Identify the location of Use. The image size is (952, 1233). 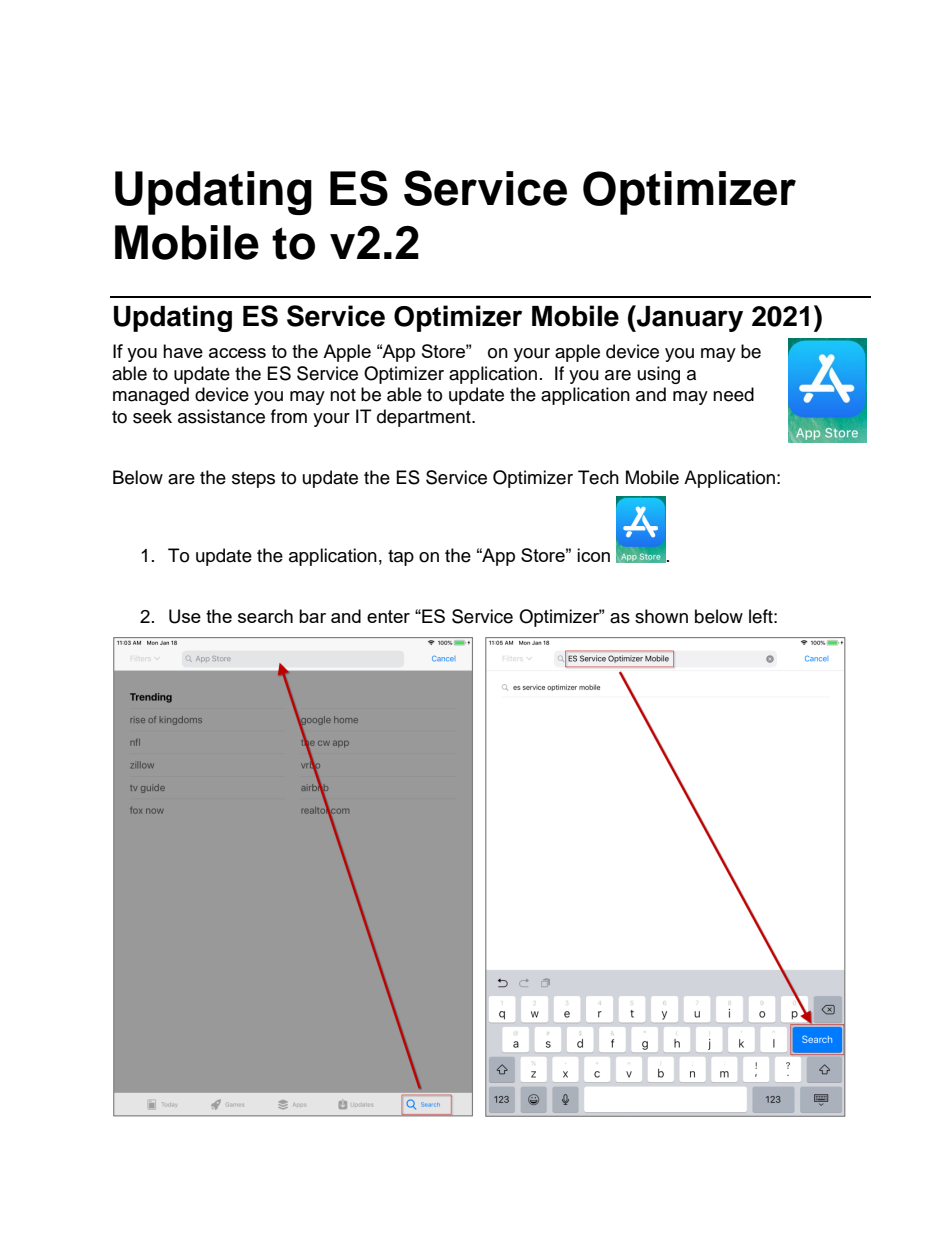
(185, 616).
